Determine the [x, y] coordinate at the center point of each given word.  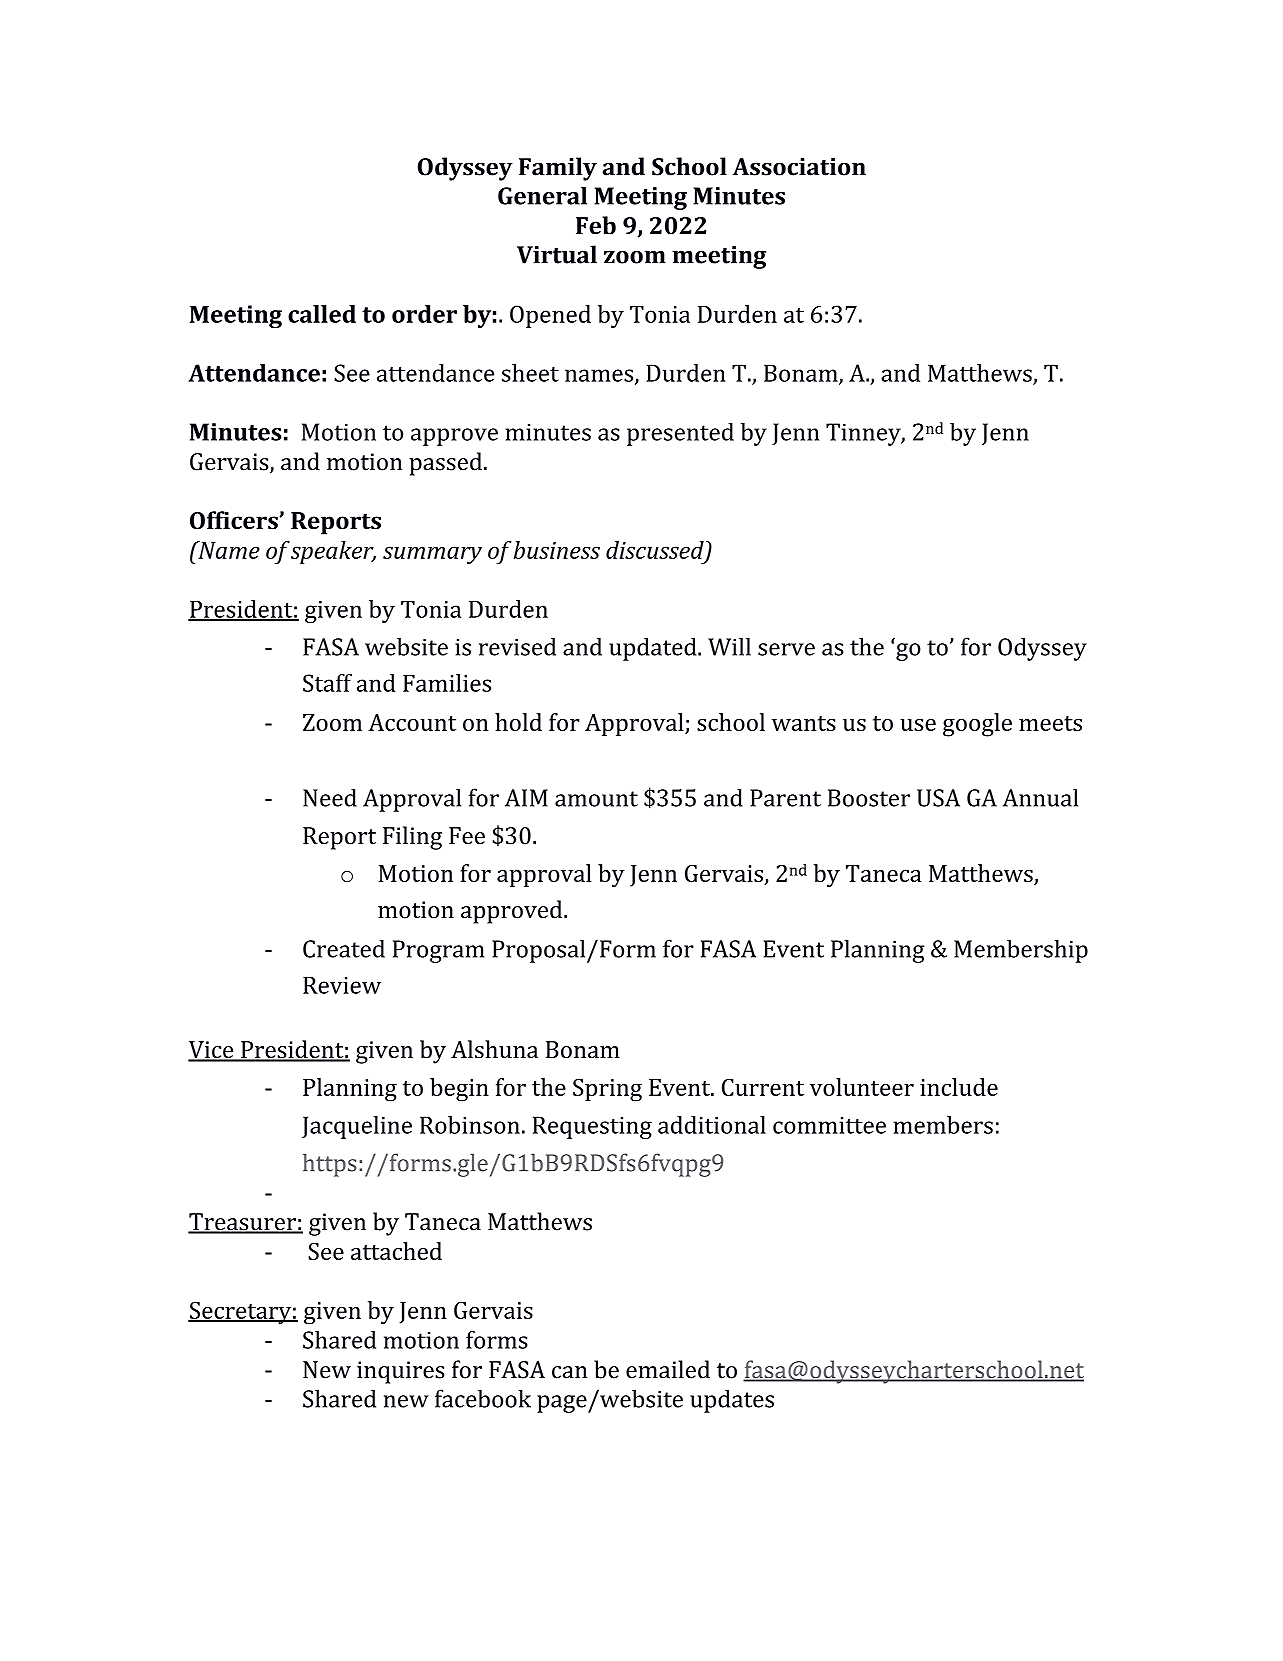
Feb [596, 225]
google [977, 725]
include [959, 1087]
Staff [327, 683]
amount [596, 799]
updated [654, 649]
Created [344, 948]
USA [938, 798]
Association [799, 167]
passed [445, 464]
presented [680, 434]
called [322, 314]
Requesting [592, 1127]
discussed [656, 551]
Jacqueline [357, 1127]
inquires [400, 1372]
